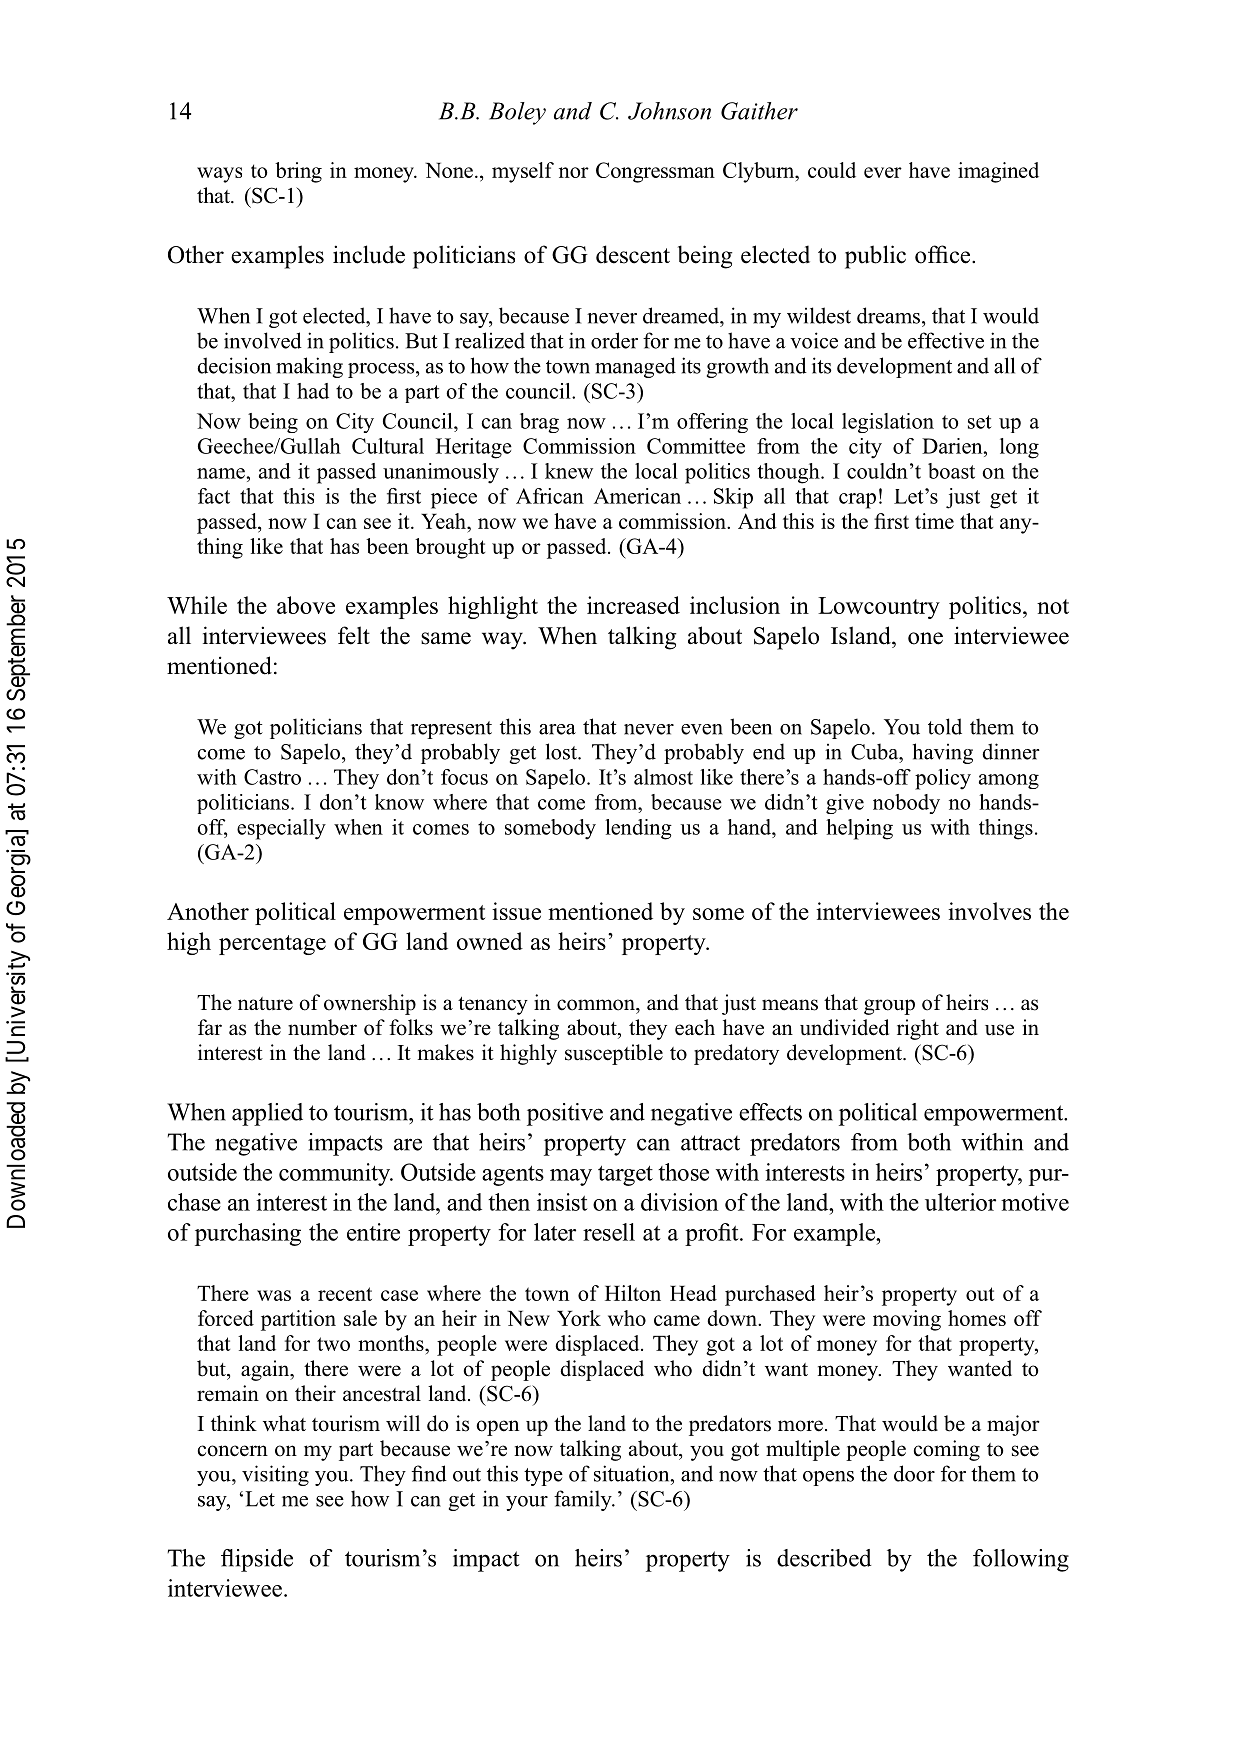 The height and width of the page is (1762, 1236). I want to click on name, so click(222, 473).
